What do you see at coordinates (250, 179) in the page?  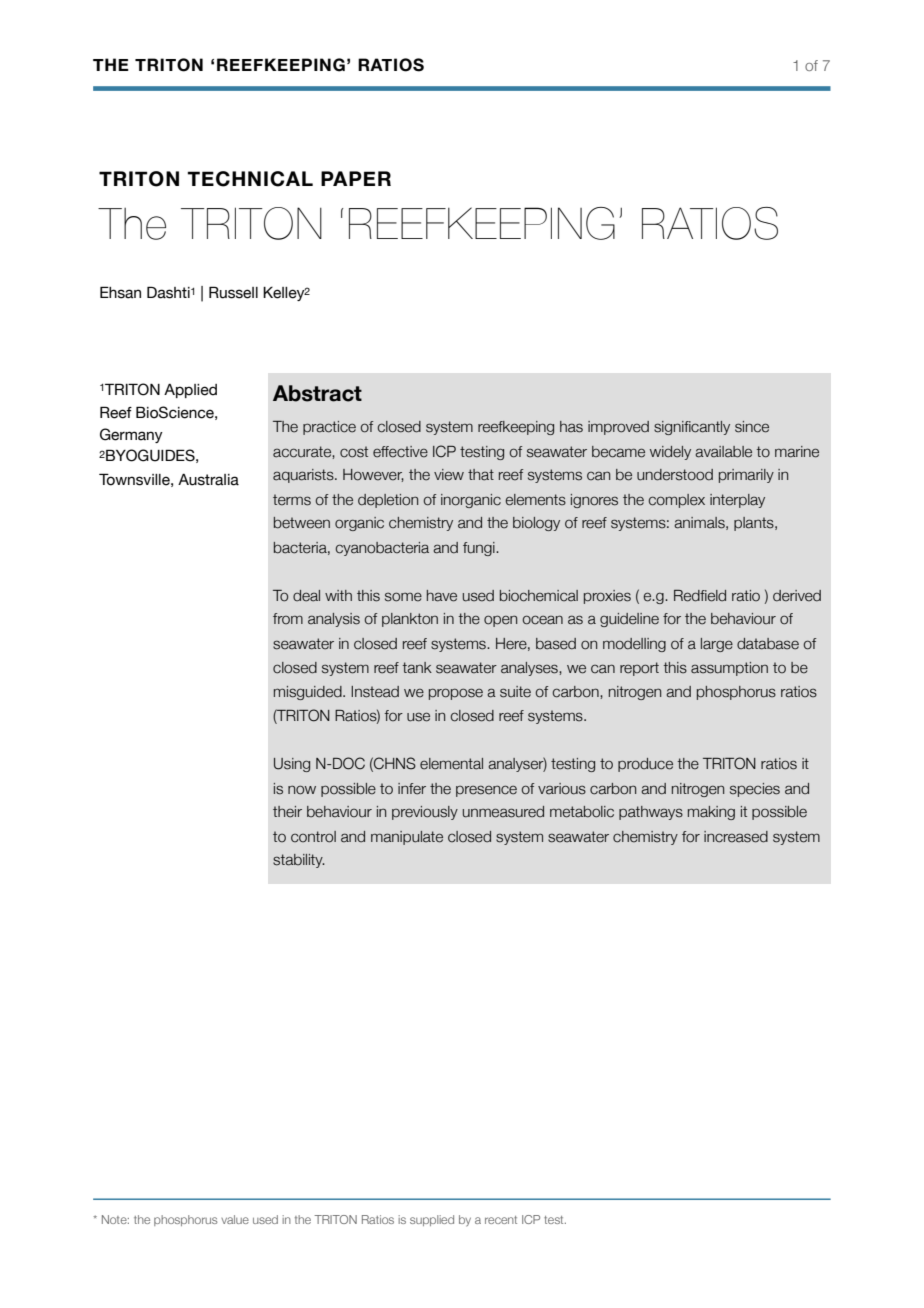 I see `TECHNICAL` at bounding box center [250, 179].
